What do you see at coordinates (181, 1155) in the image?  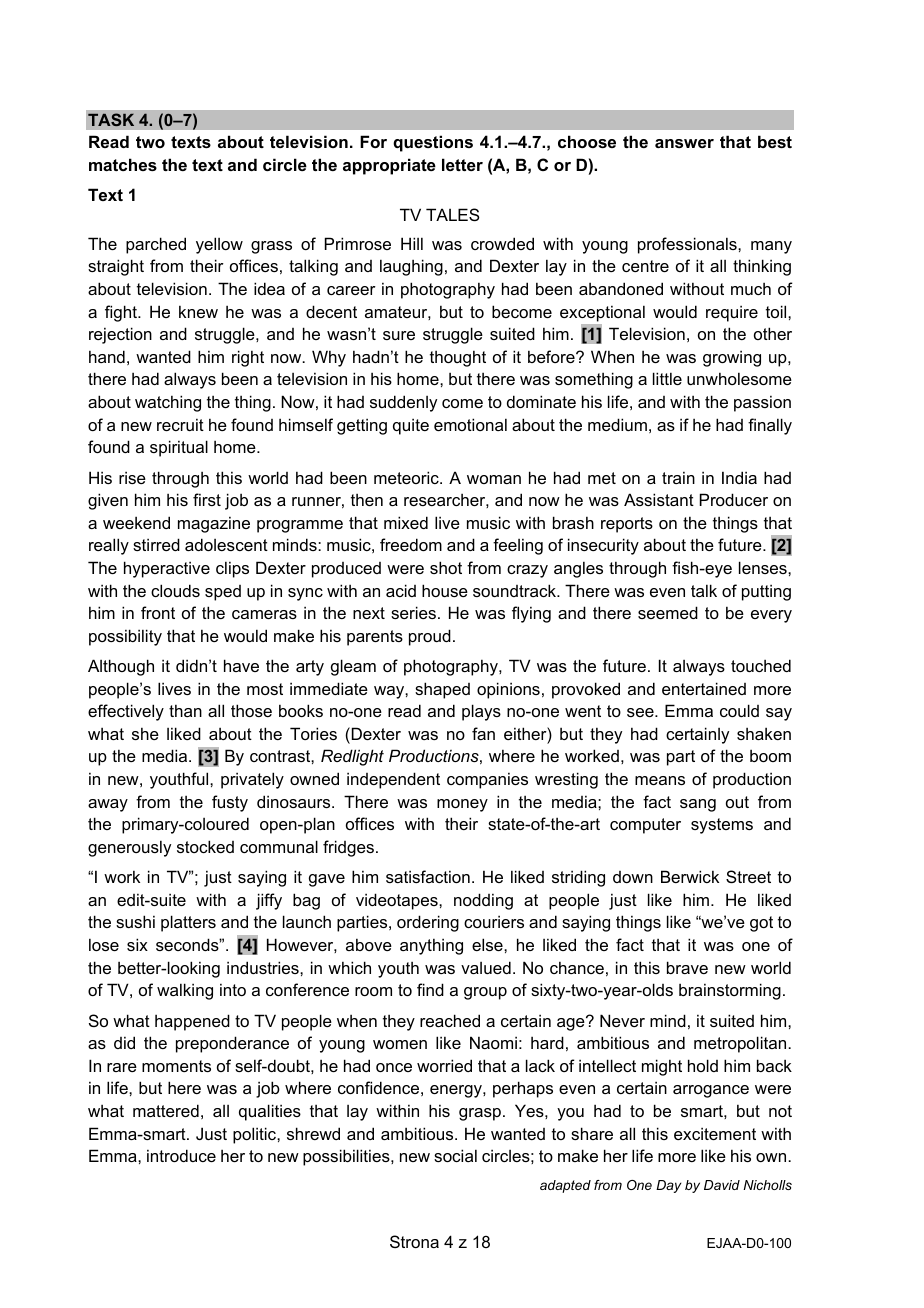 I see `introduce` at bounding box center [181, 1155].
